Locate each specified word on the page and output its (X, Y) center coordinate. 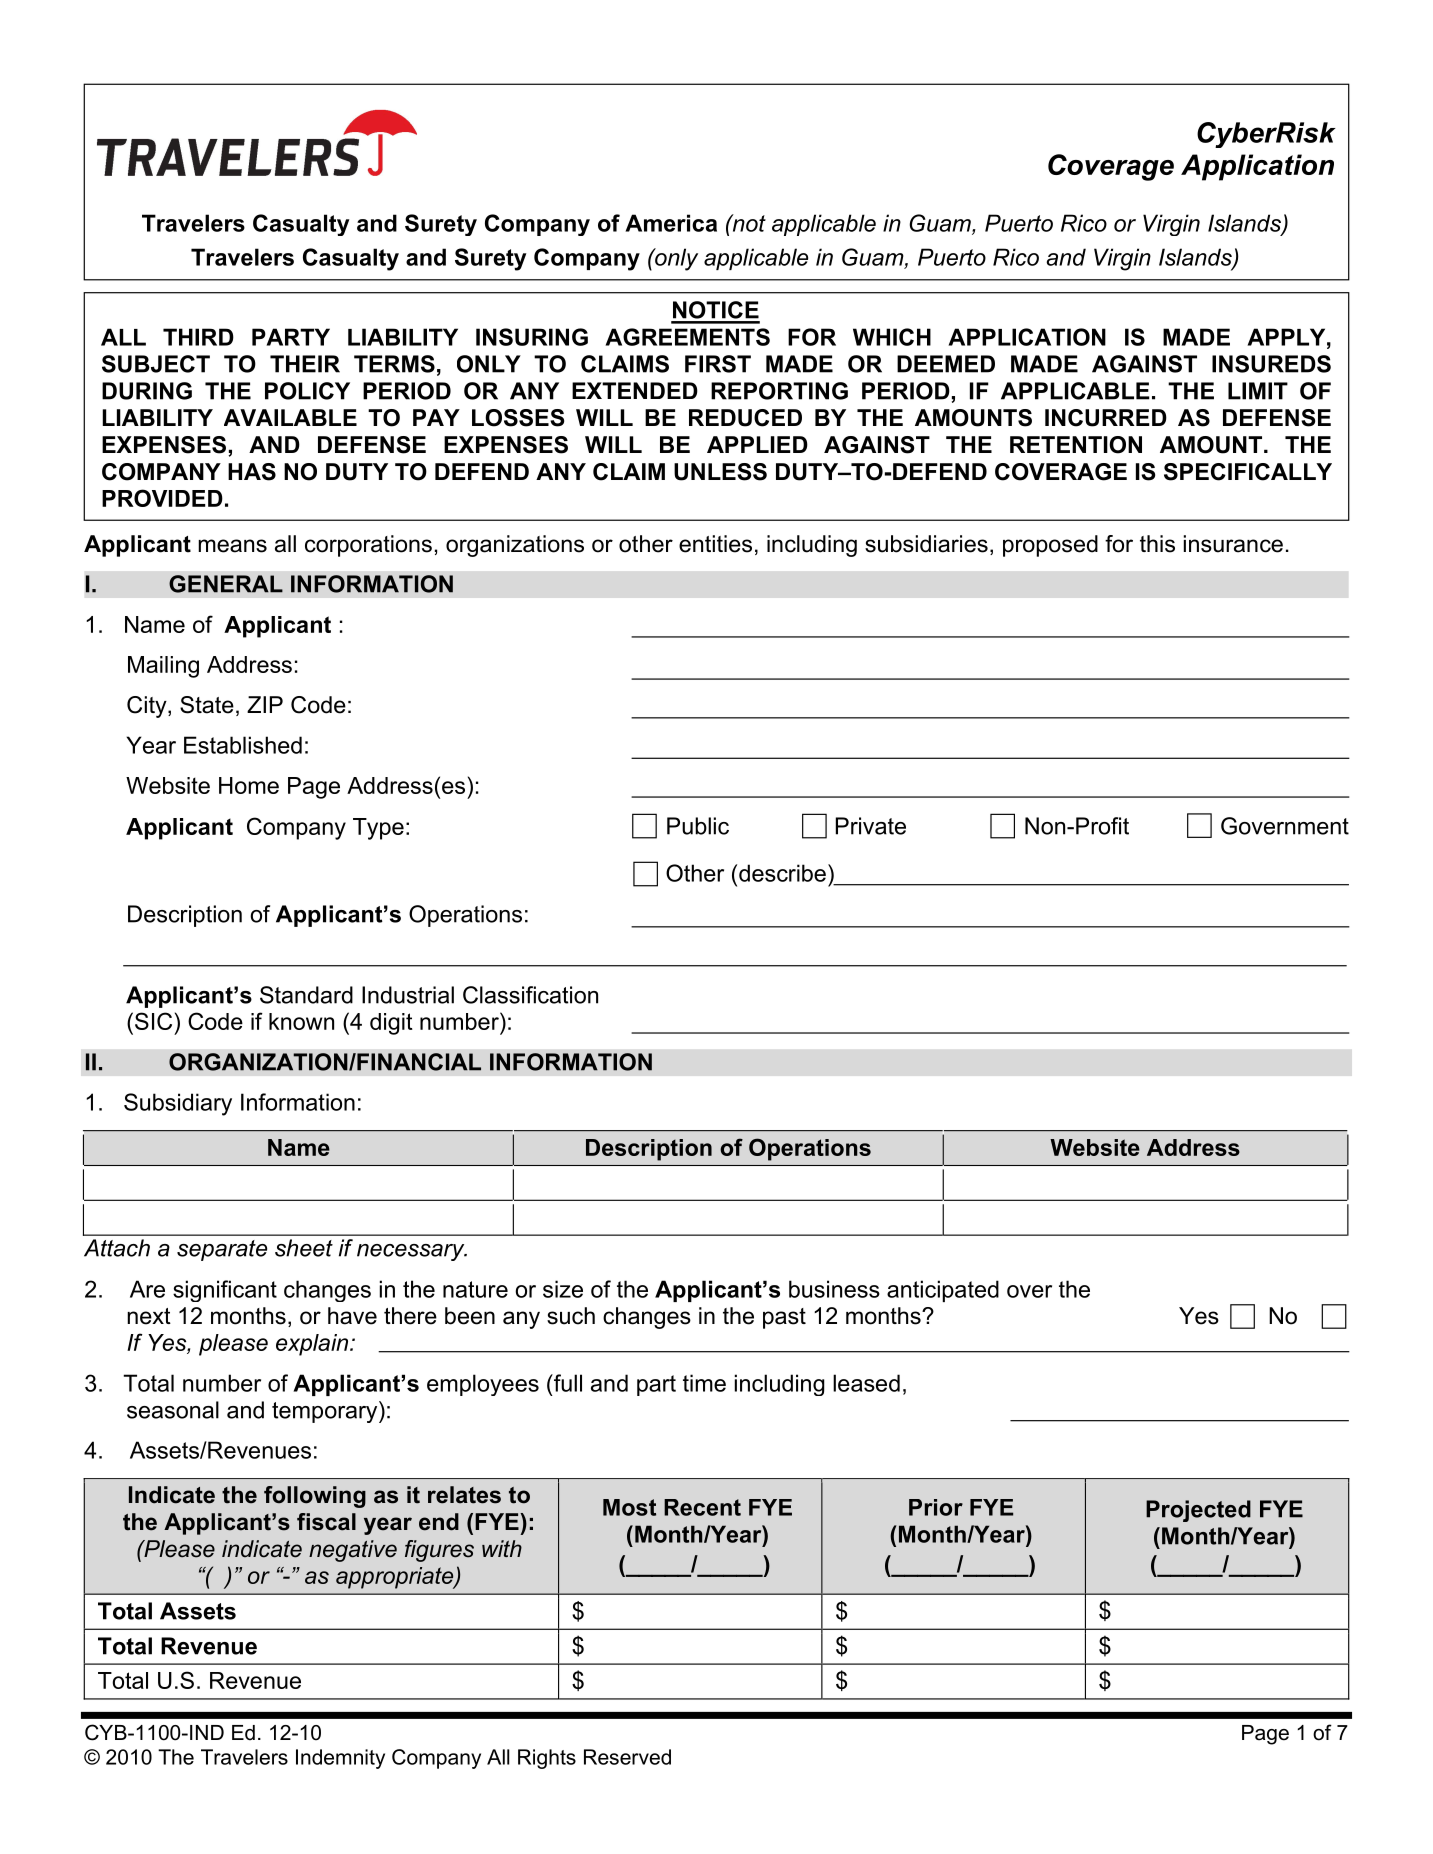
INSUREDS (1271, 364)
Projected (1198, 1511)
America (671, 223)
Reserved (627, 1757)
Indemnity (340, 1759)
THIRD (198, 337)
